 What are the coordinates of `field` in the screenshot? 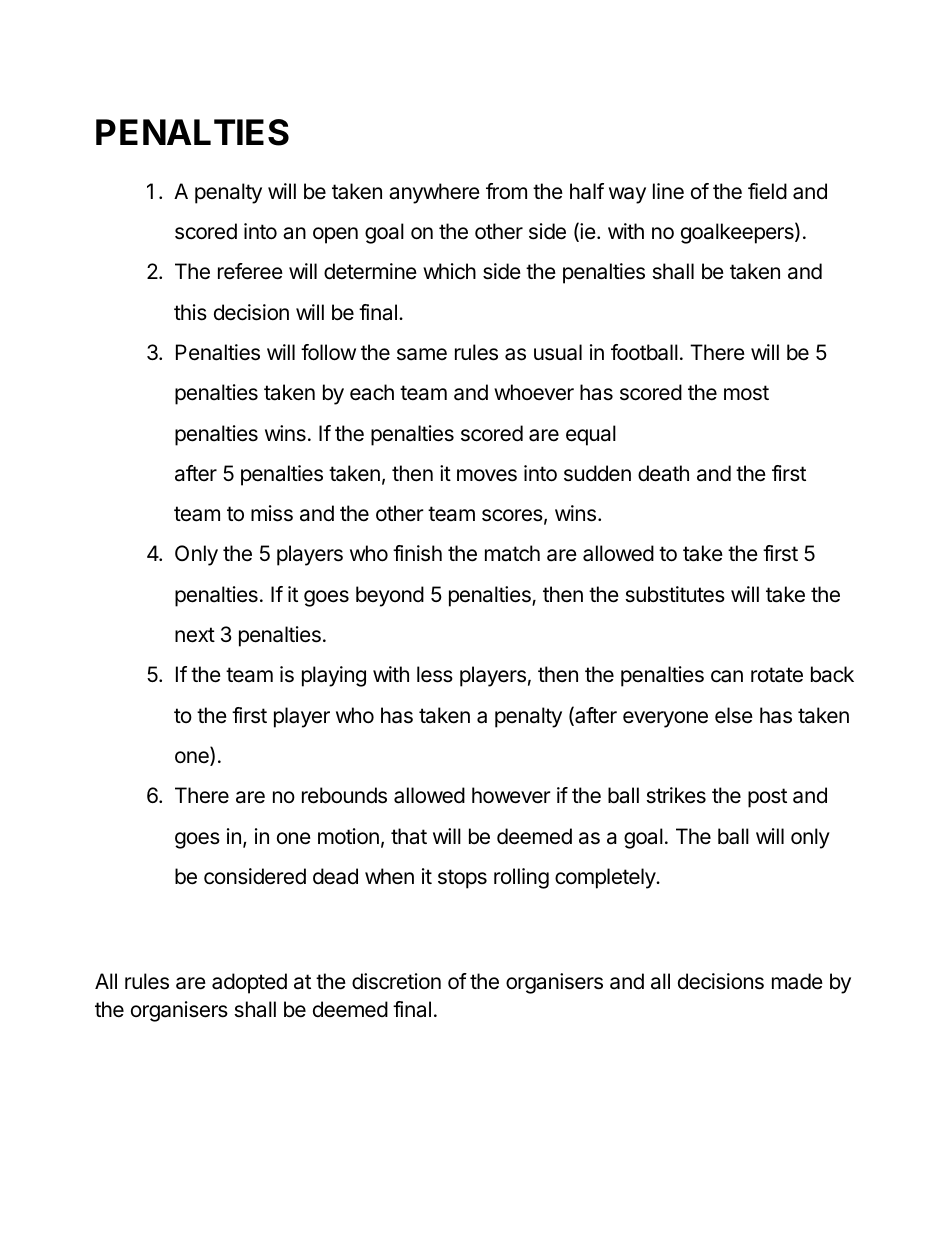 It's located at (767, 191).
